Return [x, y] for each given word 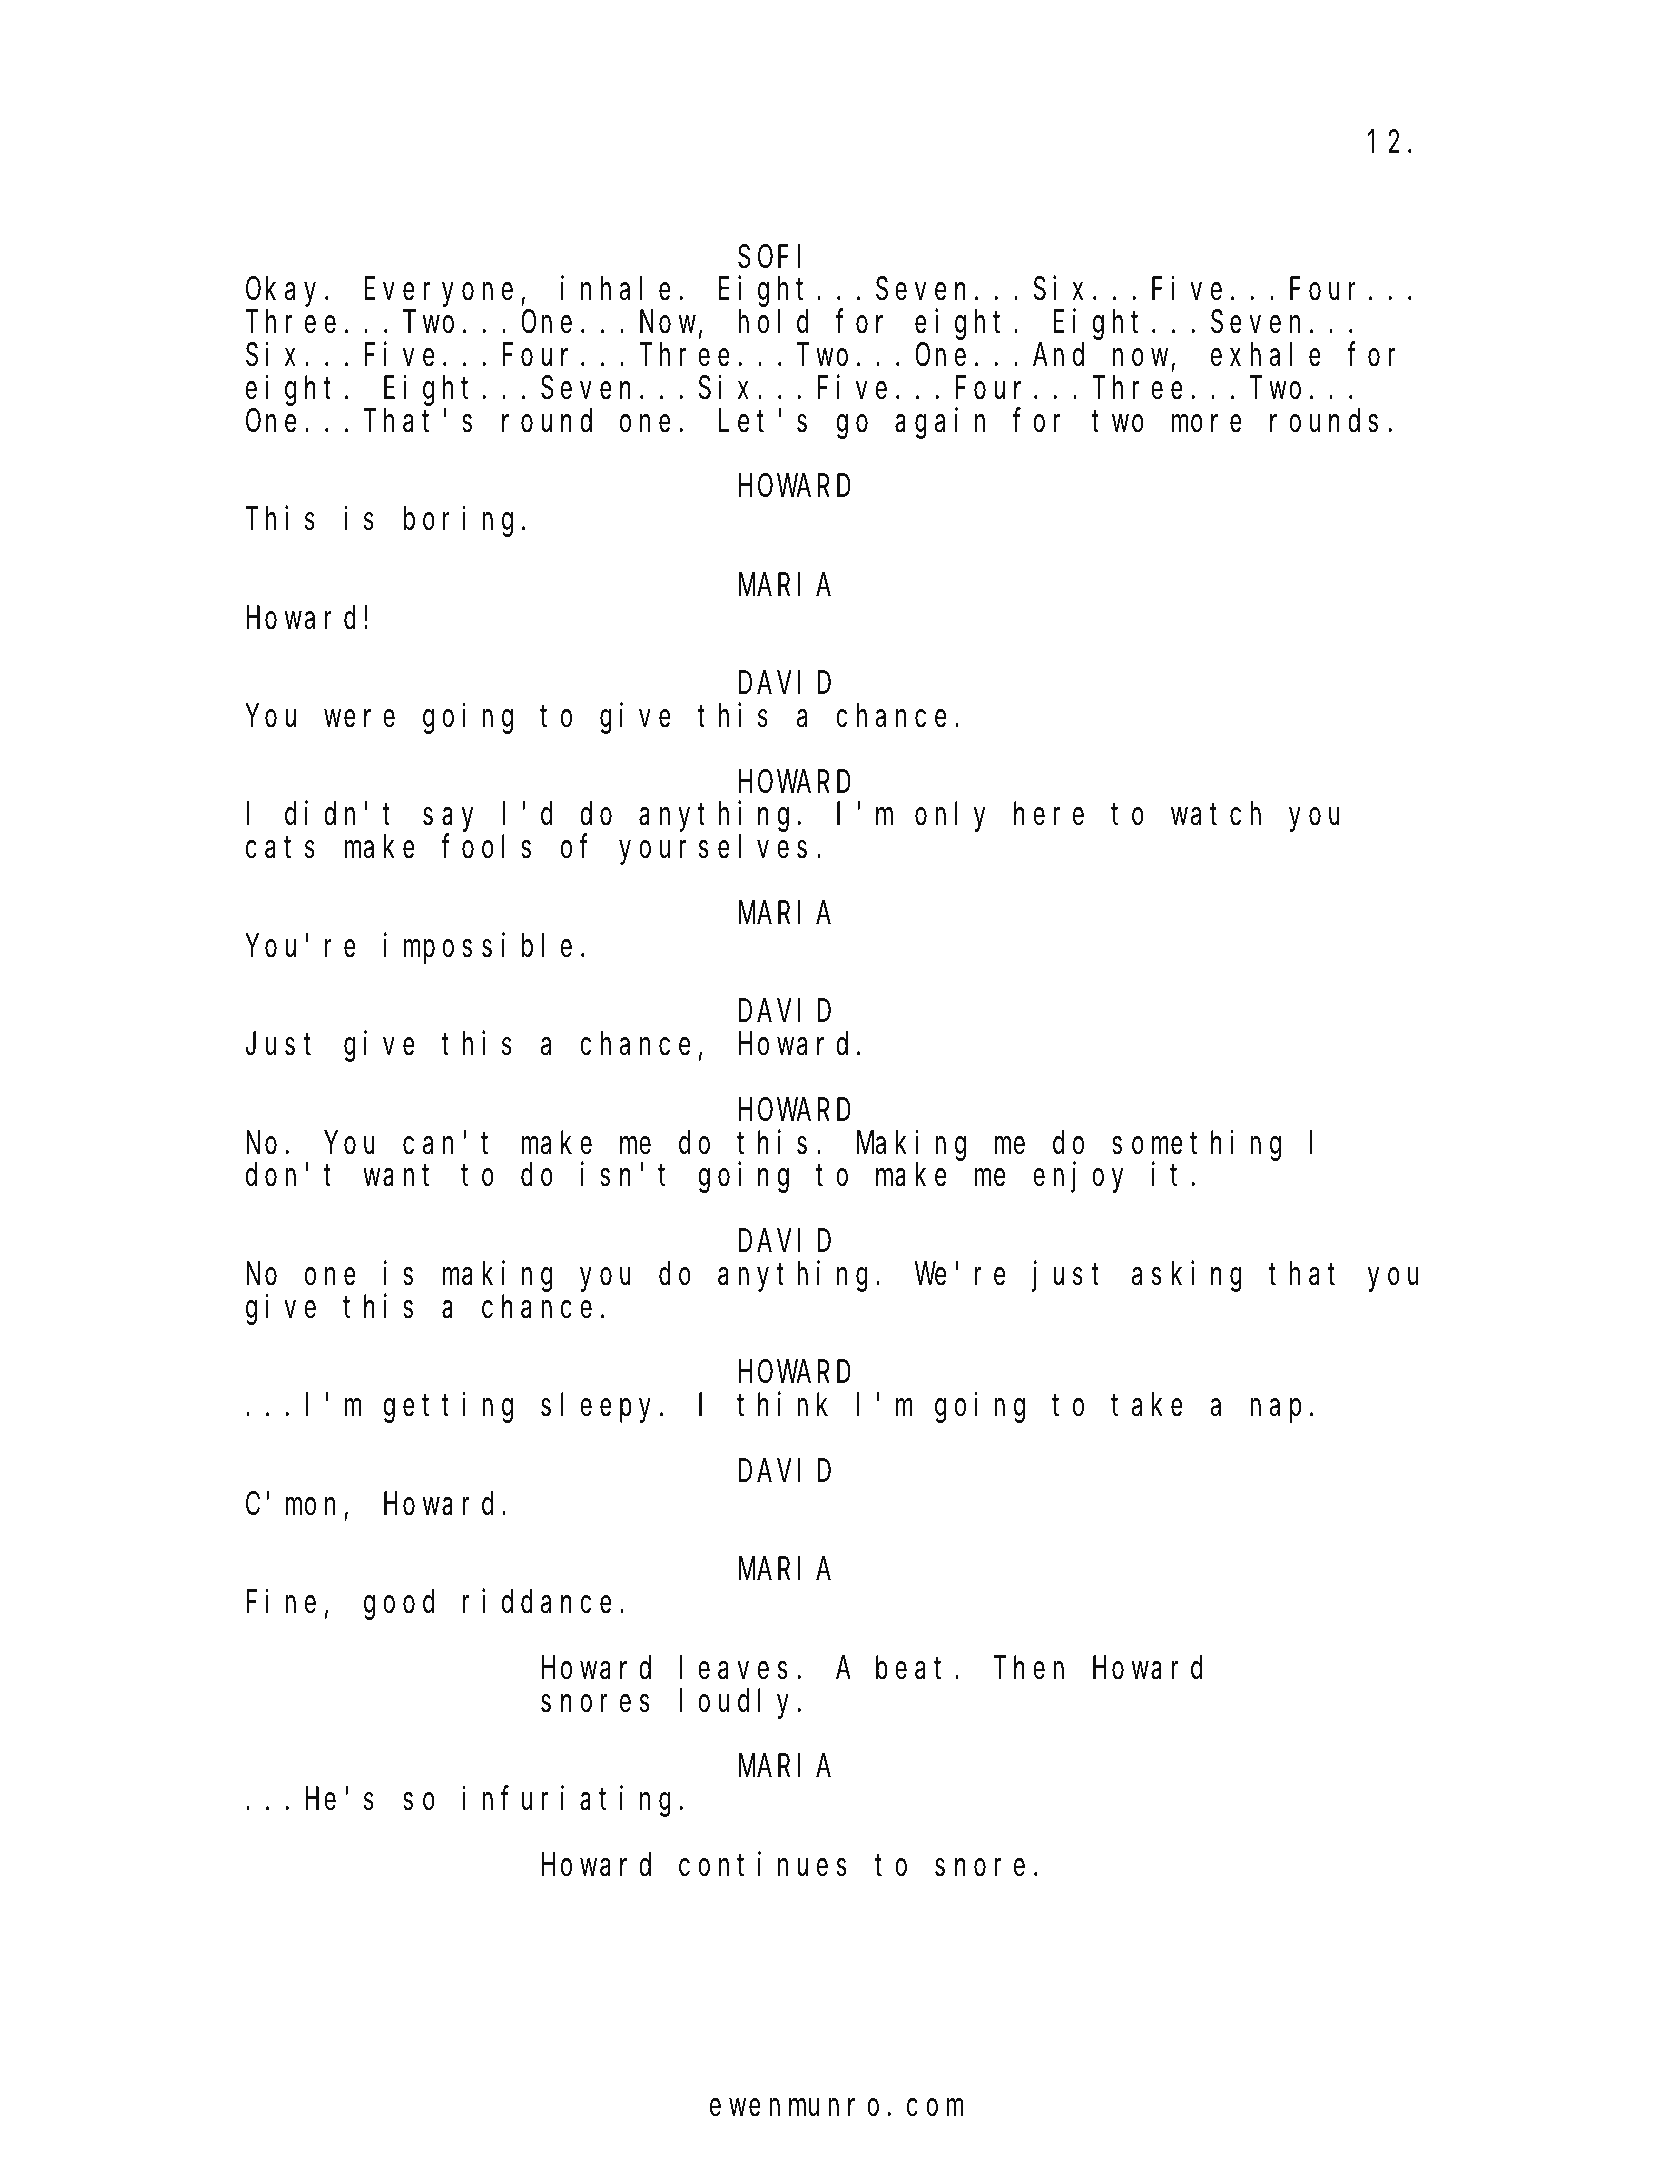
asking [1187, 1276]
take [1147, 1405]
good [399, 1605]
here [1049, 814]
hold [773, 322]
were [359, 719]
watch [1216, 814]
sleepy [601, 1408]
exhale [1266, 355]
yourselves [713, 850]
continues [763, 1864]
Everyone [438, 293]
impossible [478, 948]
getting [448, 1408]
